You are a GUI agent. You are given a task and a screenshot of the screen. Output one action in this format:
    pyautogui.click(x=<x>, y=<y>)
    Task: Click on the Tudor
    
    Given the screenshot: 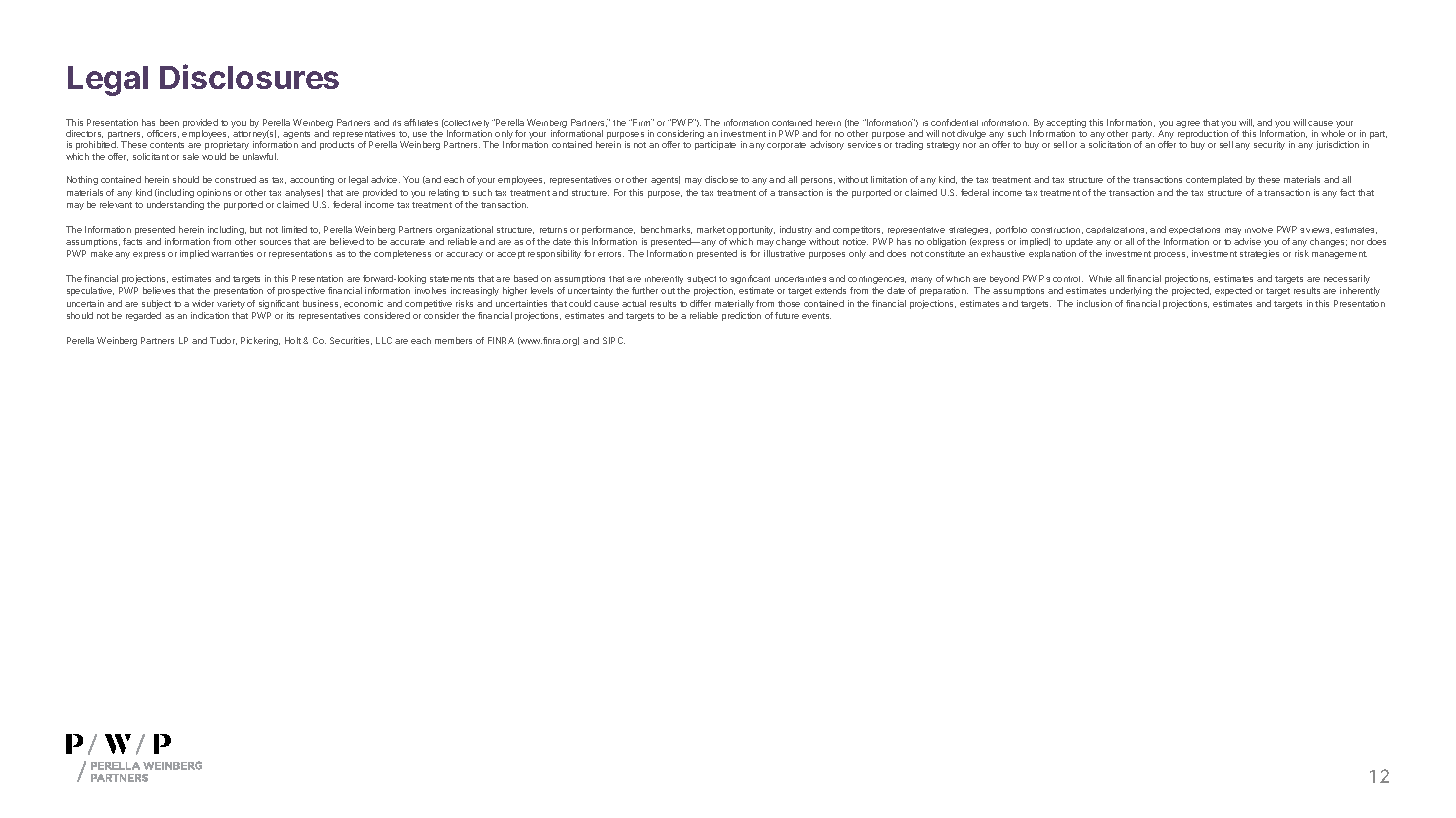 What is the action you would take?
    pyautogui.click(x=223, y=341)
